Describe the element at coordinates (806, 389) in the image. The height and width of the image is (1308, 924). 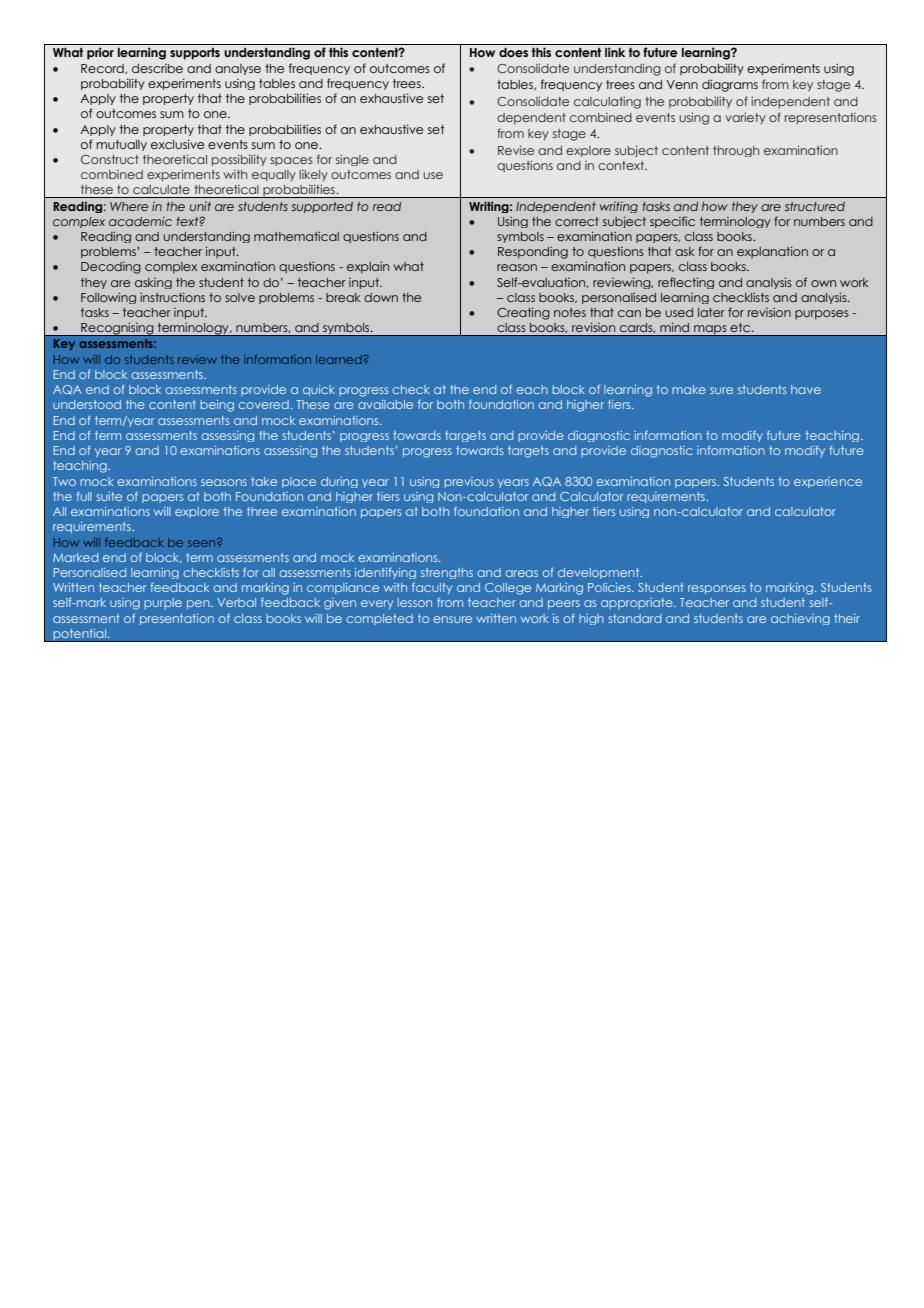
I see `have` at that location.
